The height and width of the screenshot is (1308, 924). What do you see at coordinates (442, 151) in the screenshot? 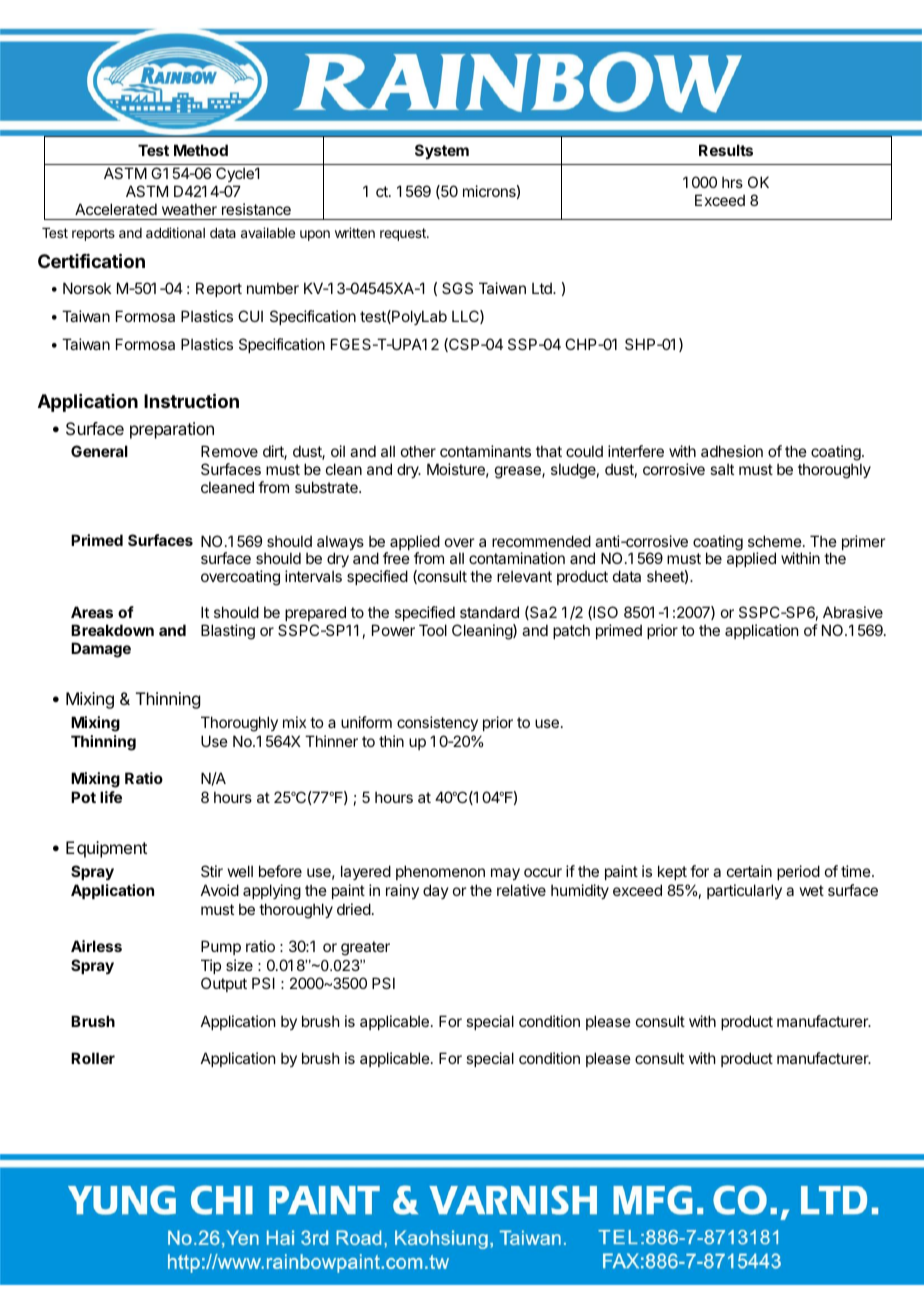
I see `System` at bounding box center [442, 151].
